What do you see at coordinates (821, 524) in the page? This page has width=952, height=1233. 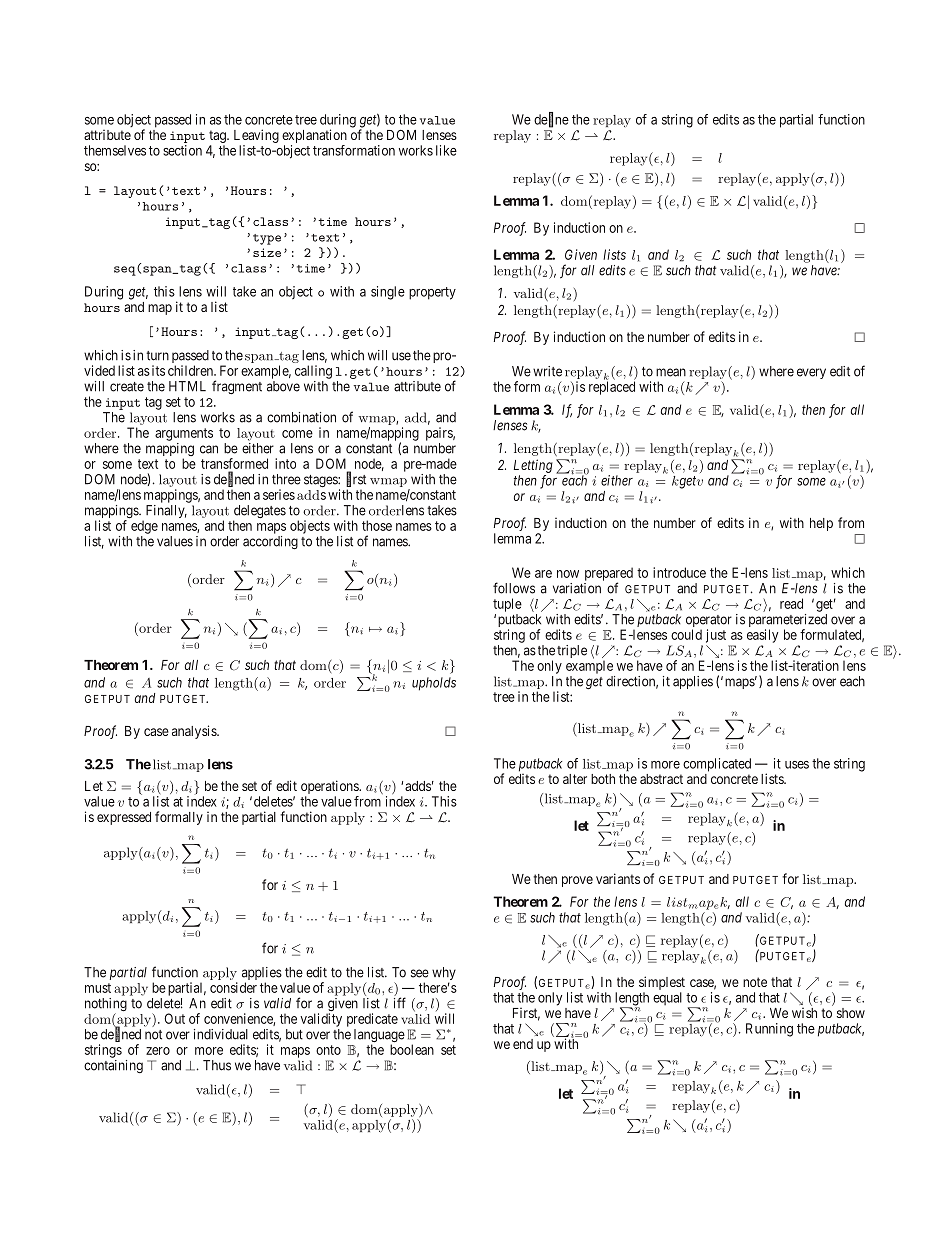 I see `help` at bounding box center [821, 524].
